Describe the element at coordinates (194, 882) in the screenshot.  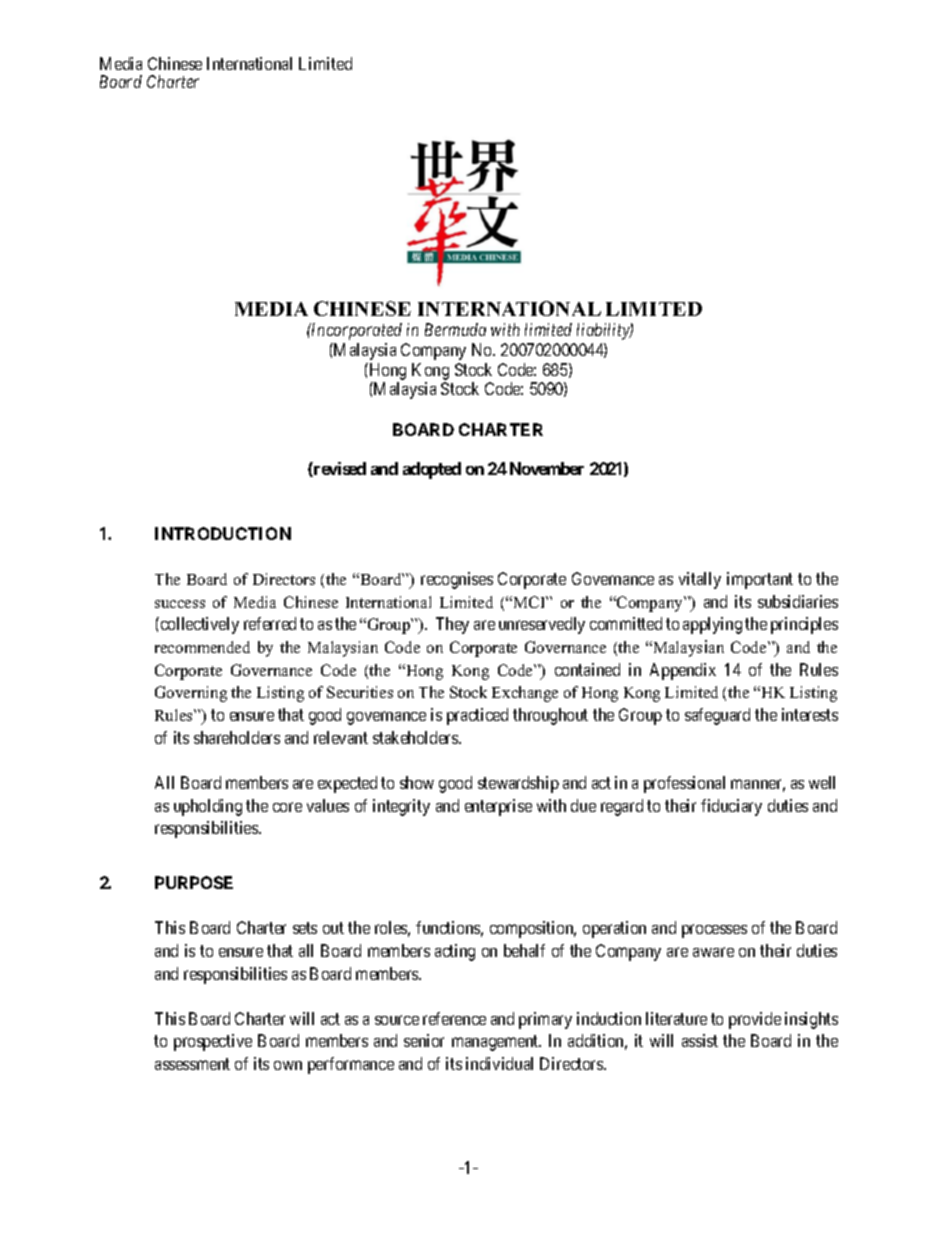
I see `PURPOSE` at that location.
